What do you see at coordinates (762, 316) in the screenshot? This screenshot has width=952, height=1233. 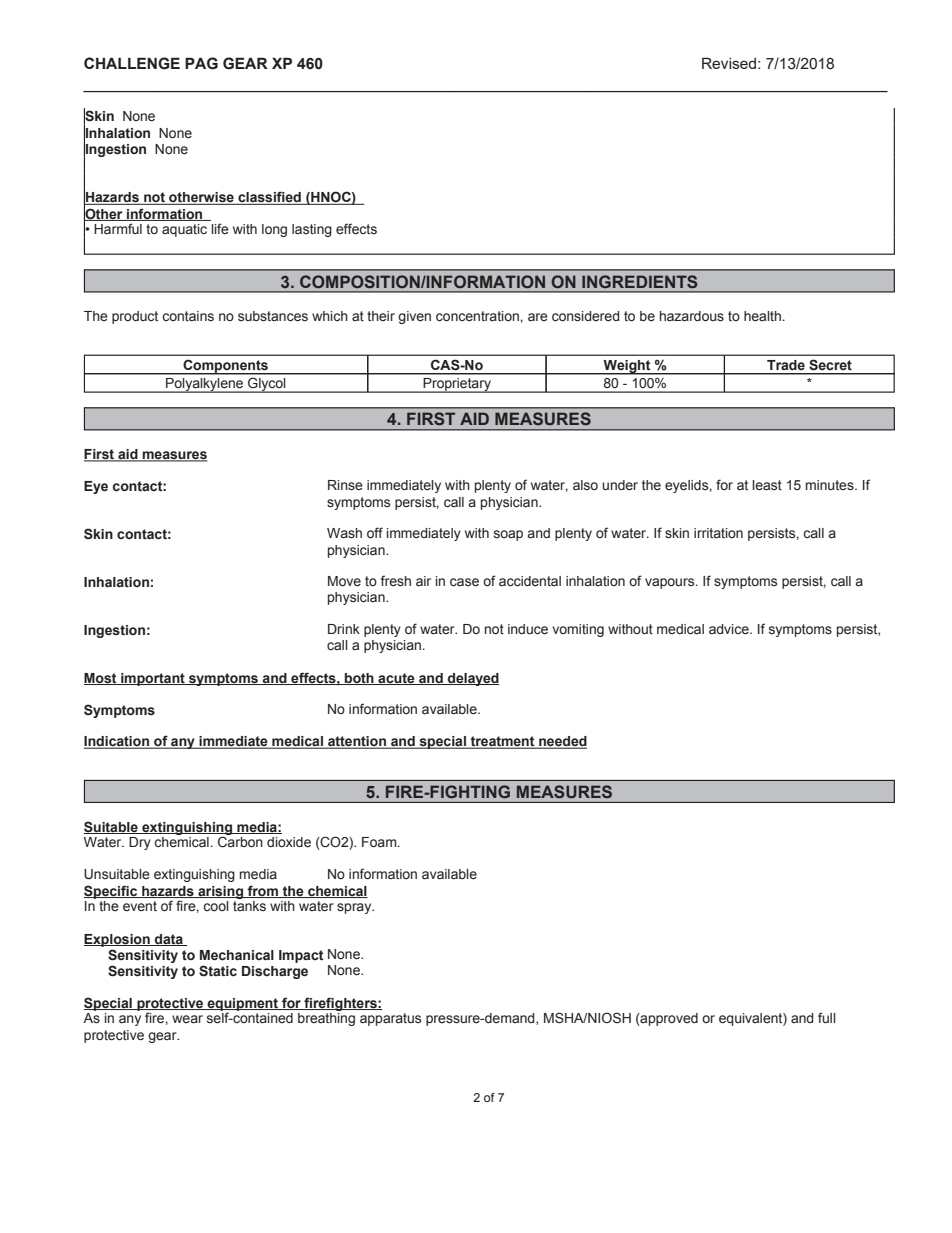 I see `health` at bounding box center [762, 316].
